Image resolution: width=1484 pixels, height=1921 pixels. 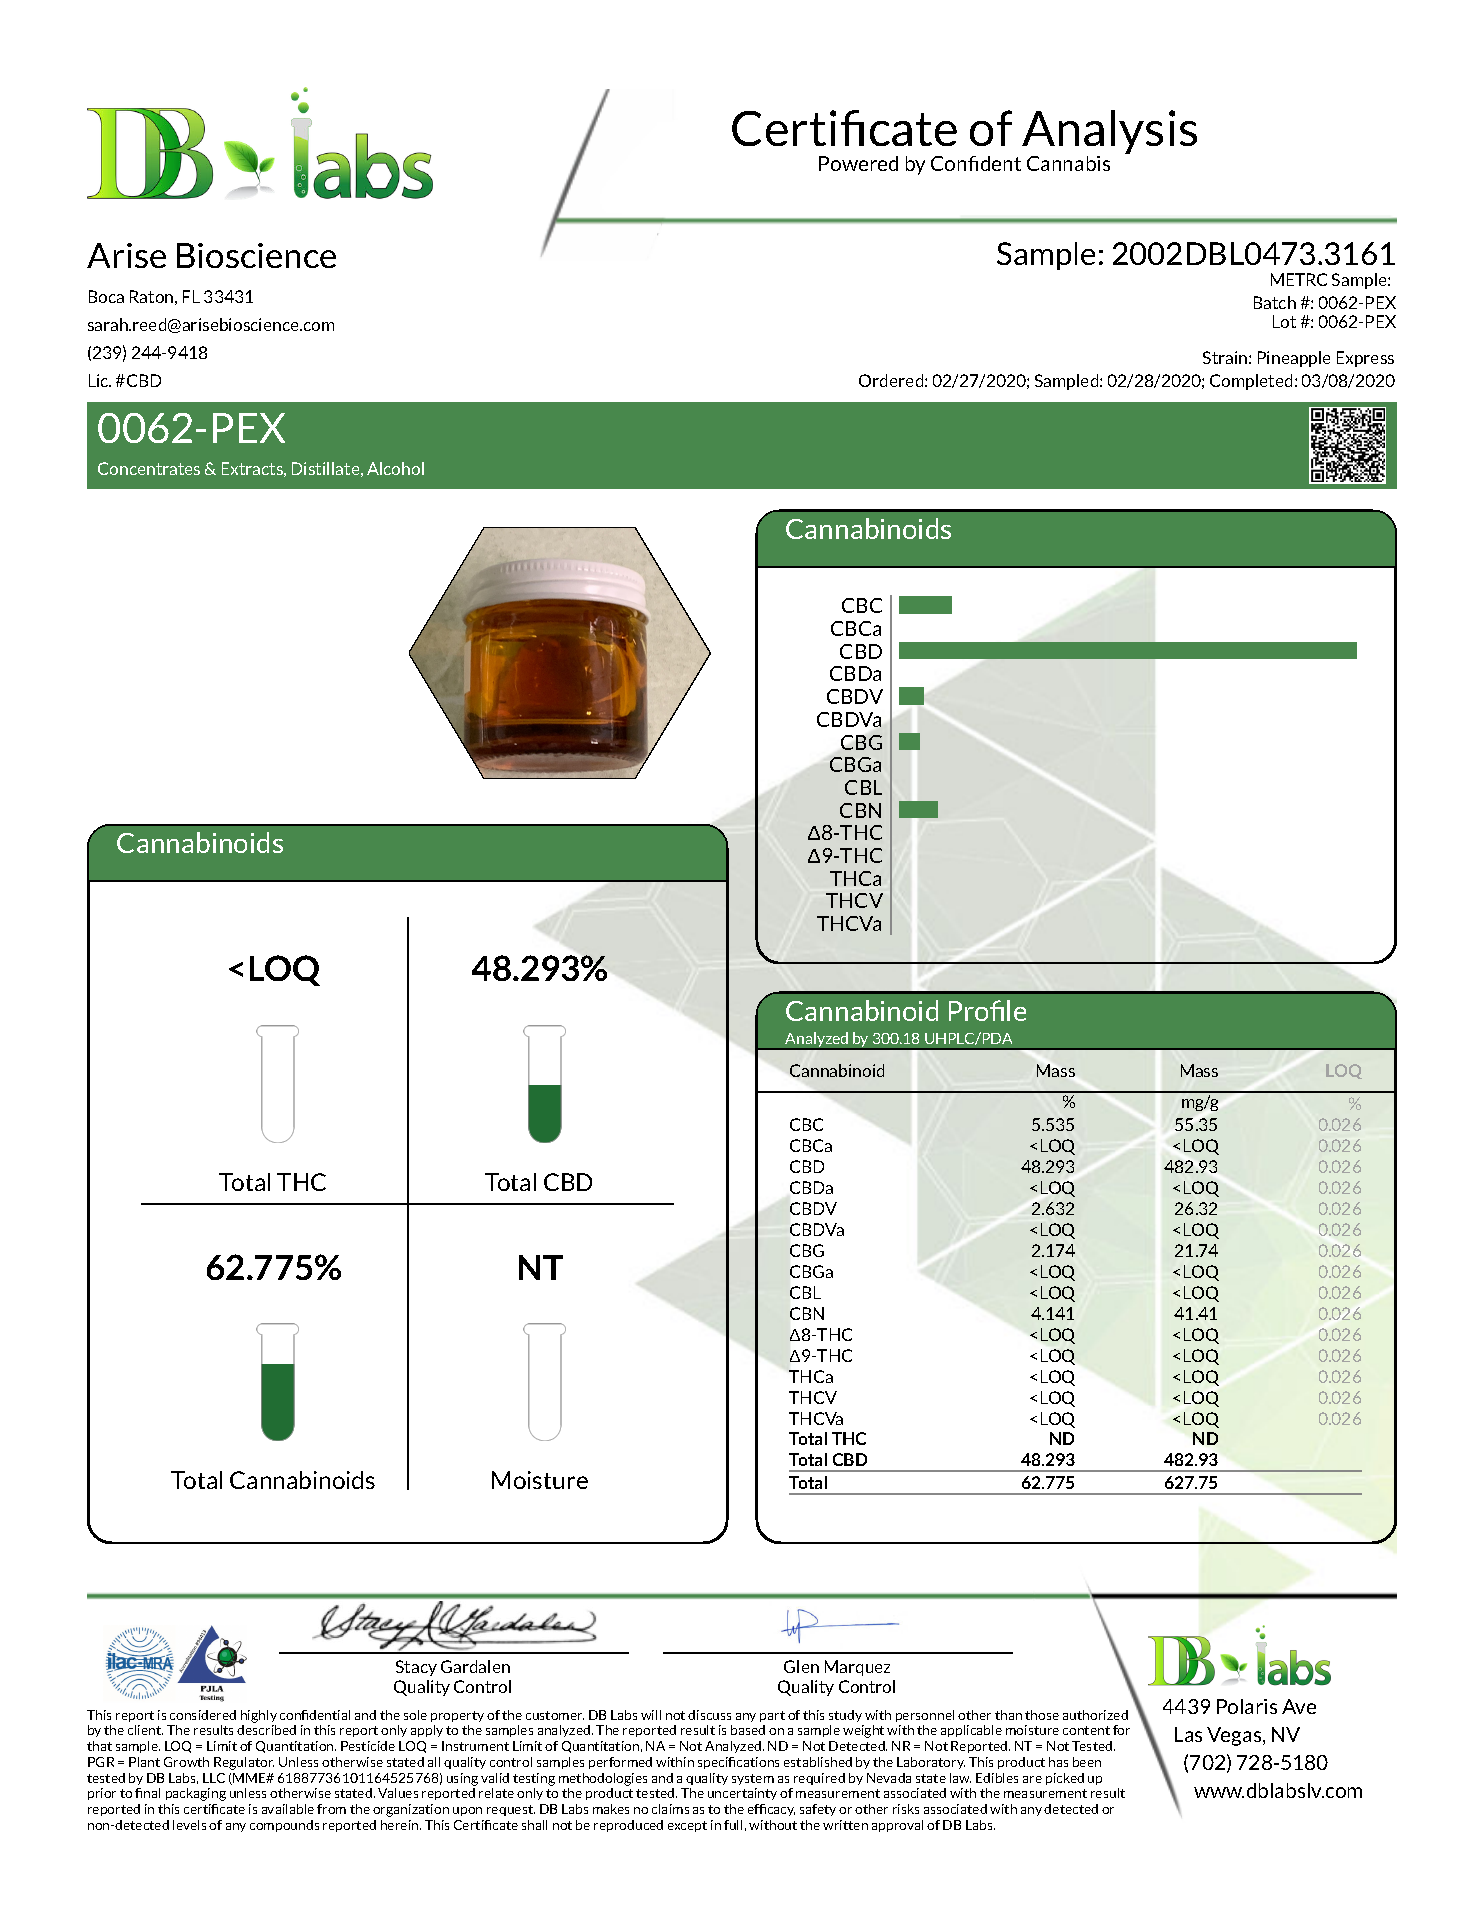 I want to click on Analysis, so click(x=1109, y=134).
